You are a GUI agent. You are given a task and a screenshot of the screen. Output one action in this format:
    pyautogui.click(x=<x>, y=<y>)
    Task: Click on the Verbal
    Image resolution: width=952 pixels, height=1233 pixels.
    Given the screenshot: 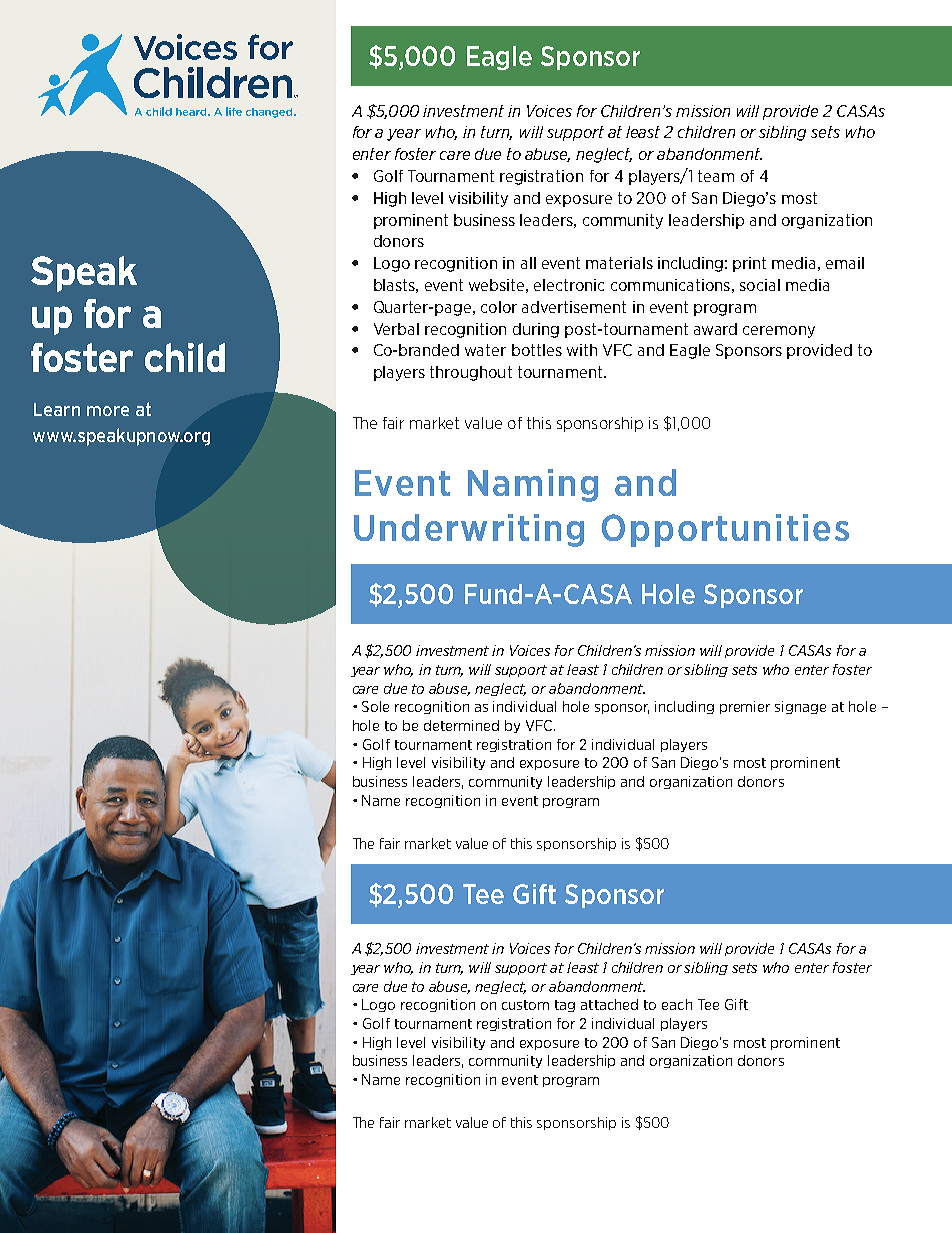 What is the action you would take?
    pyautogui.click(x=396, y=329)
